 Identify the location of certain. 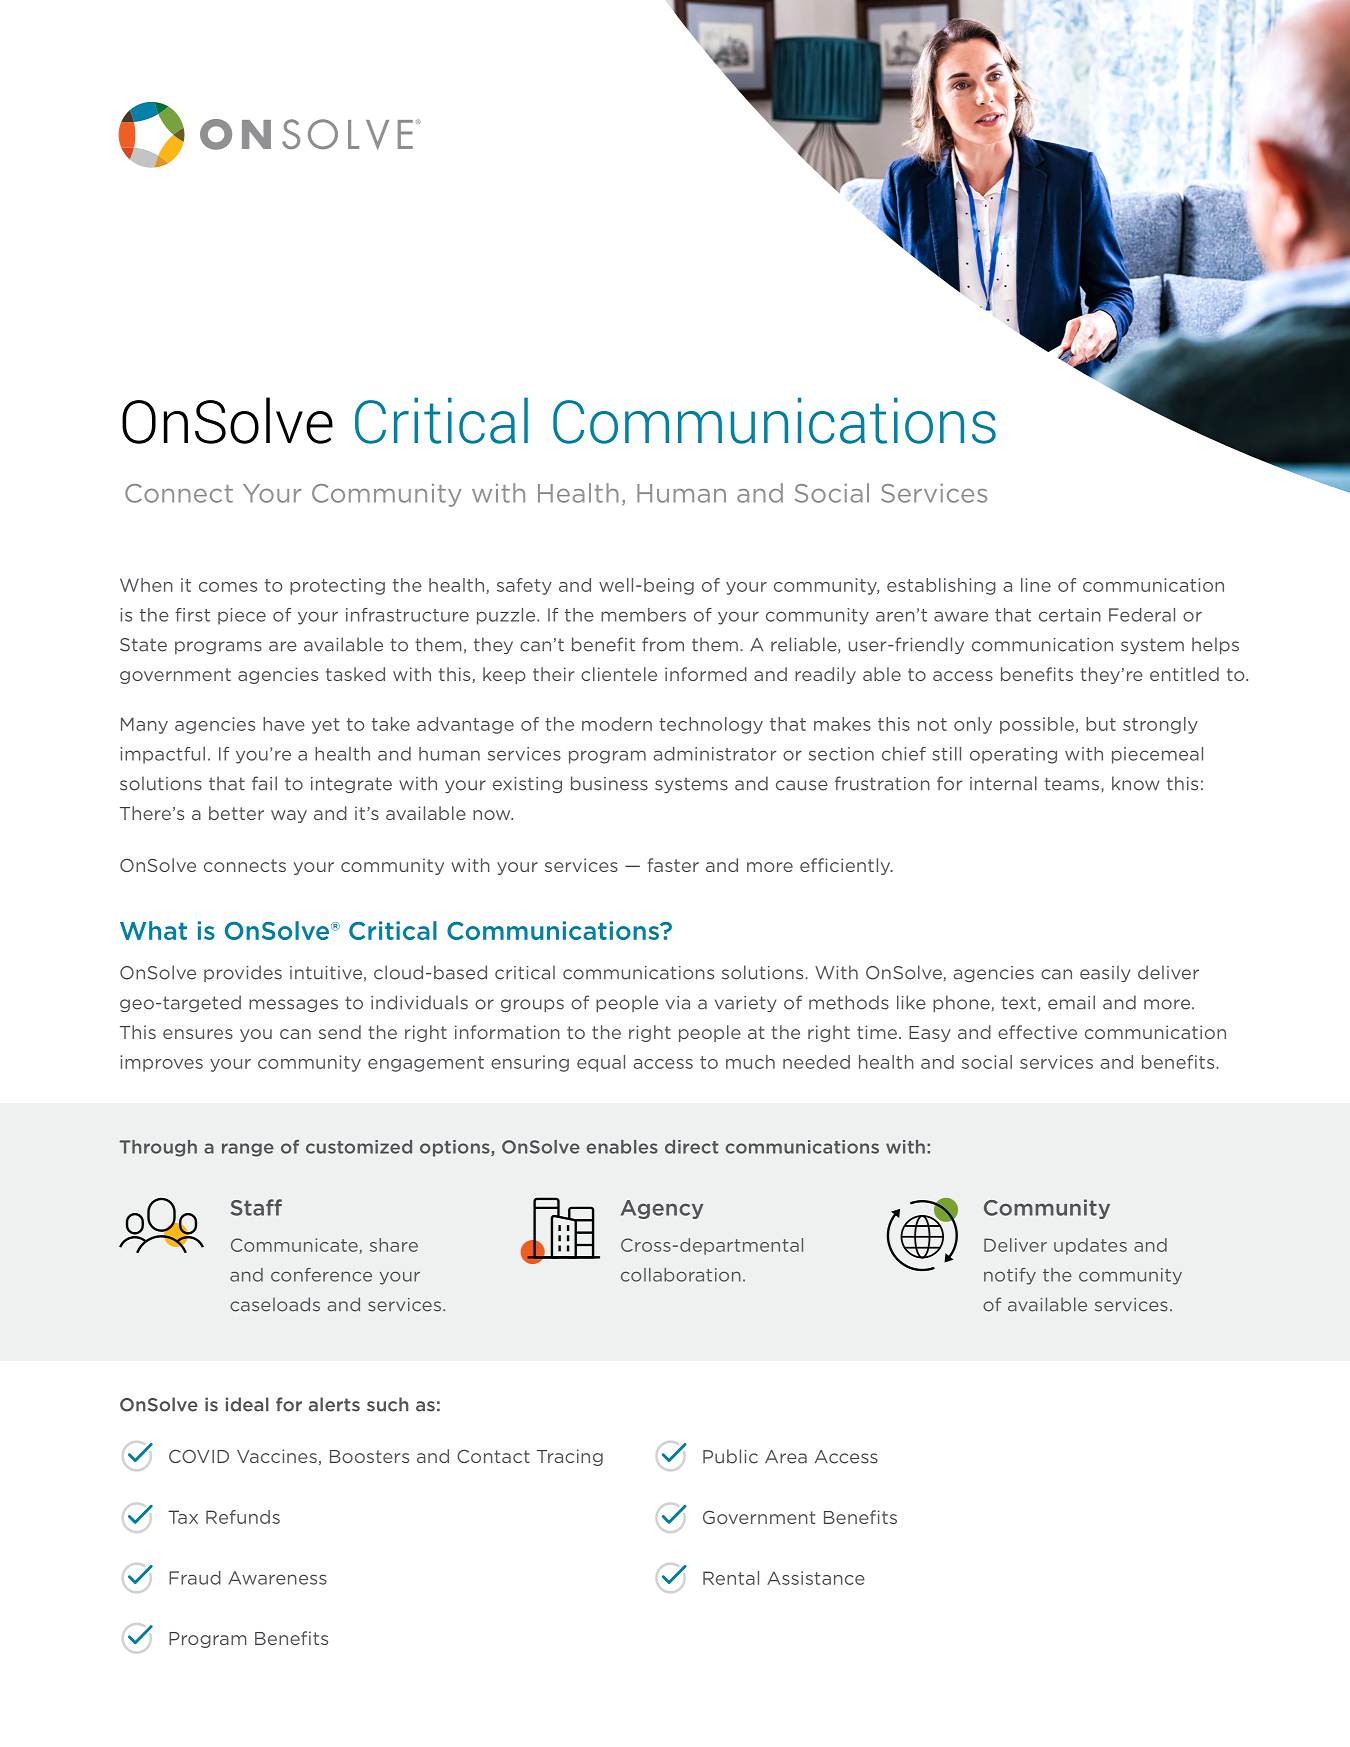
(1070, 615).
